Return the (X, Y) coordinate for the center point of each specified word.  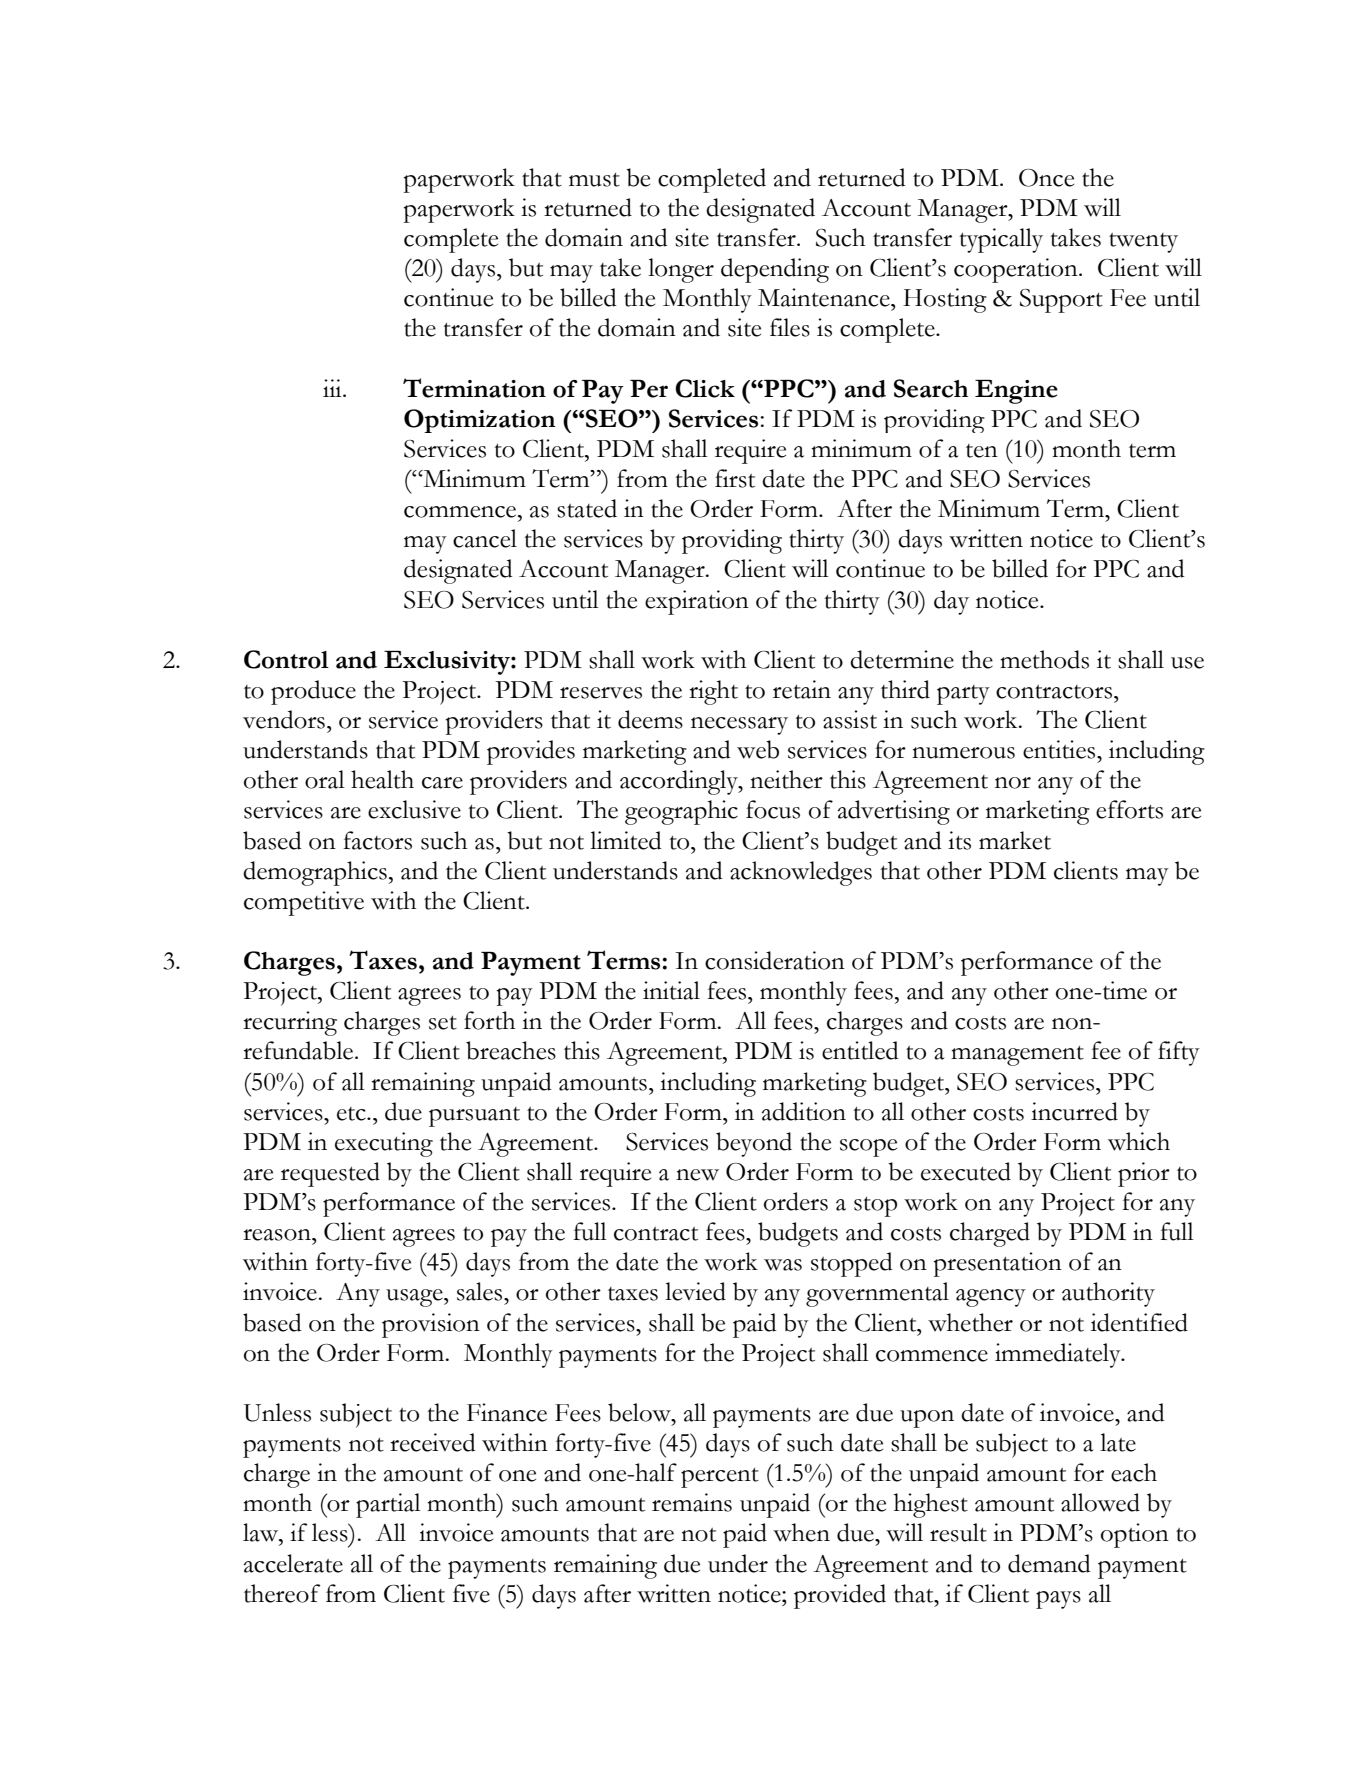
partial (388, 1505)
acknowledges (801, 873)
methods (1044, 659)
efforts (1129, 809)
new (697, 1175)
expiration (697, 602)
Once (1046, 178)
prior (1144, 1174)
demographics (315, 873)
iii (333, 388)
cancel (485, 538)
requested (330, 1174)
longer (681, 270)
